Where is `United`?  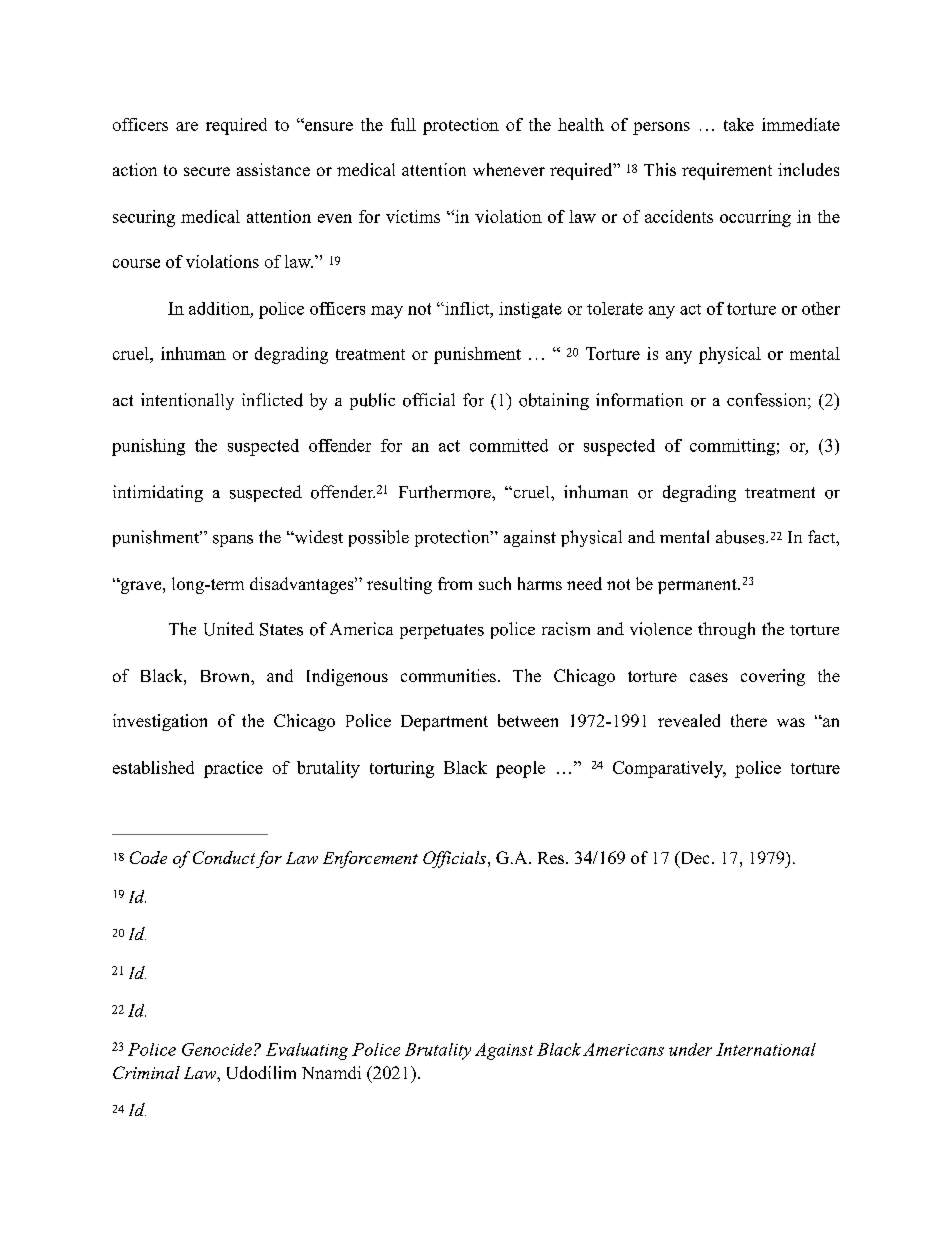
United is located at coordinates (229, 629).
